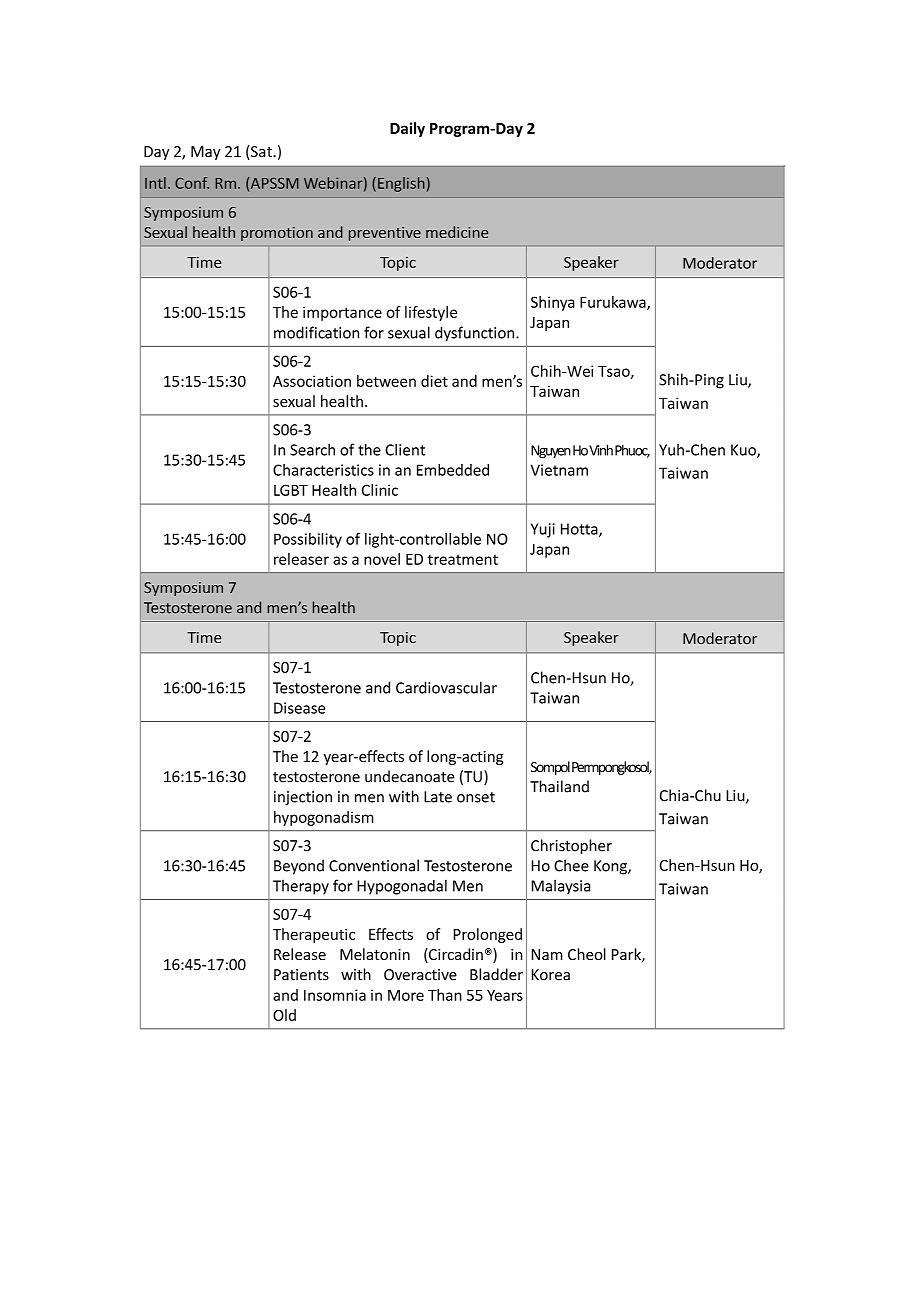  I want to click on Late, so click(438, 797).
